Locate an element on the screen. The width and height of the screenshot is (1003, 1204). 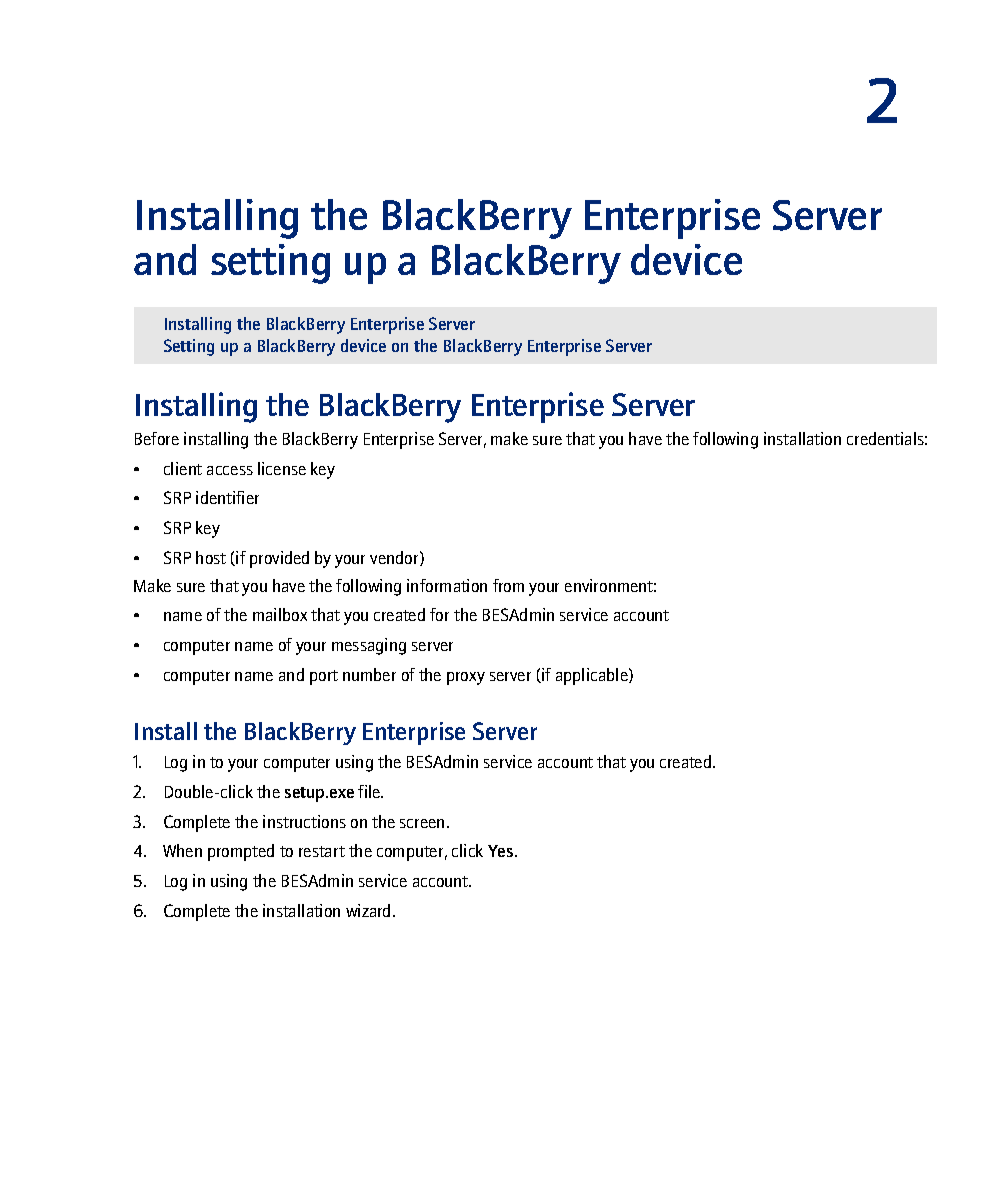
applicable is located at coordinates (593, 676).
